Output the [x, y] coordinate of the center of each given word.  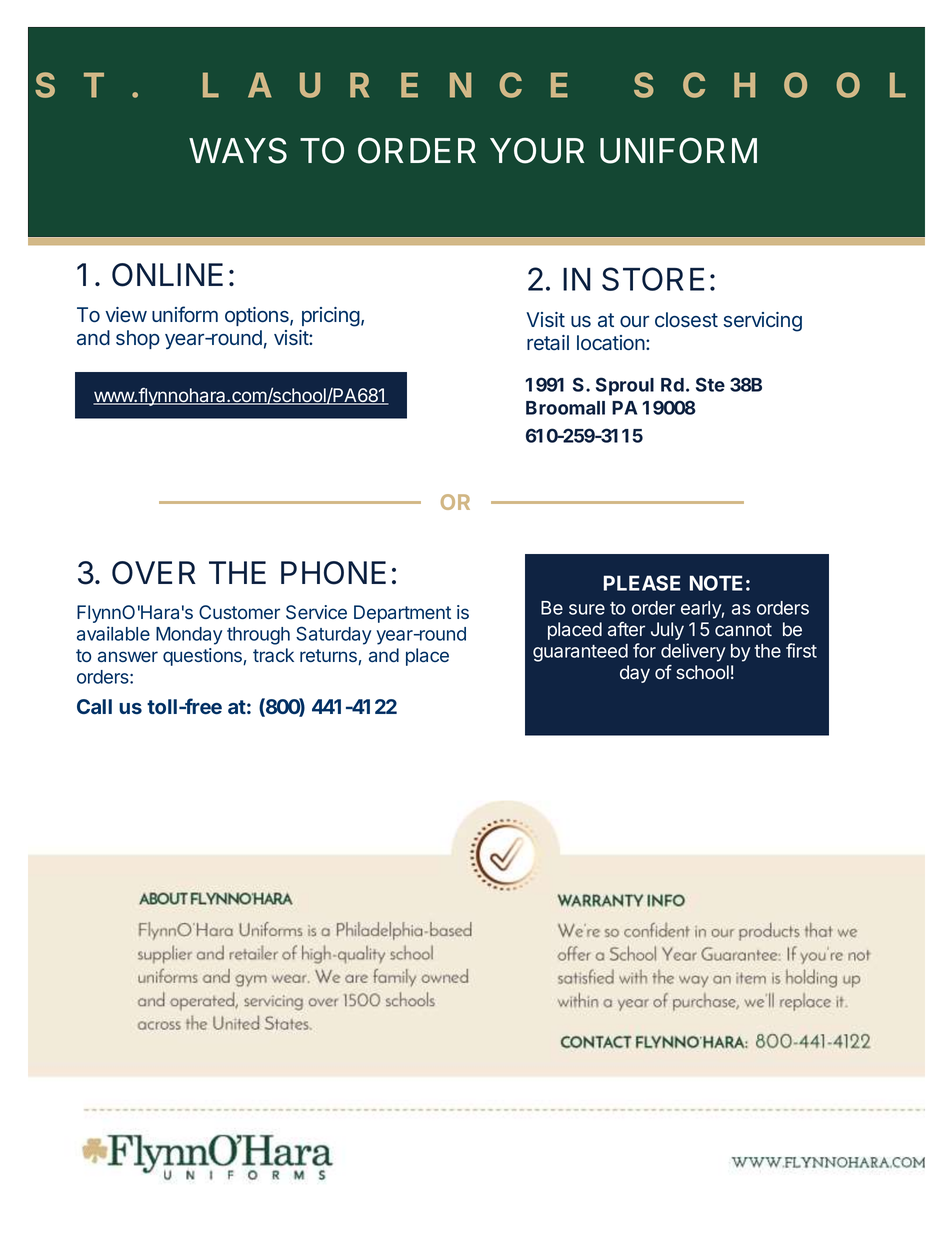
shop [138, 339]
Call [94, 706]
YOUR [537, 150]
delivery [693, 652]
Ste [710, 384]
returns [329, 657]
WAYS [238, 150]
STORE [653, 279]
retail [548, 343]
